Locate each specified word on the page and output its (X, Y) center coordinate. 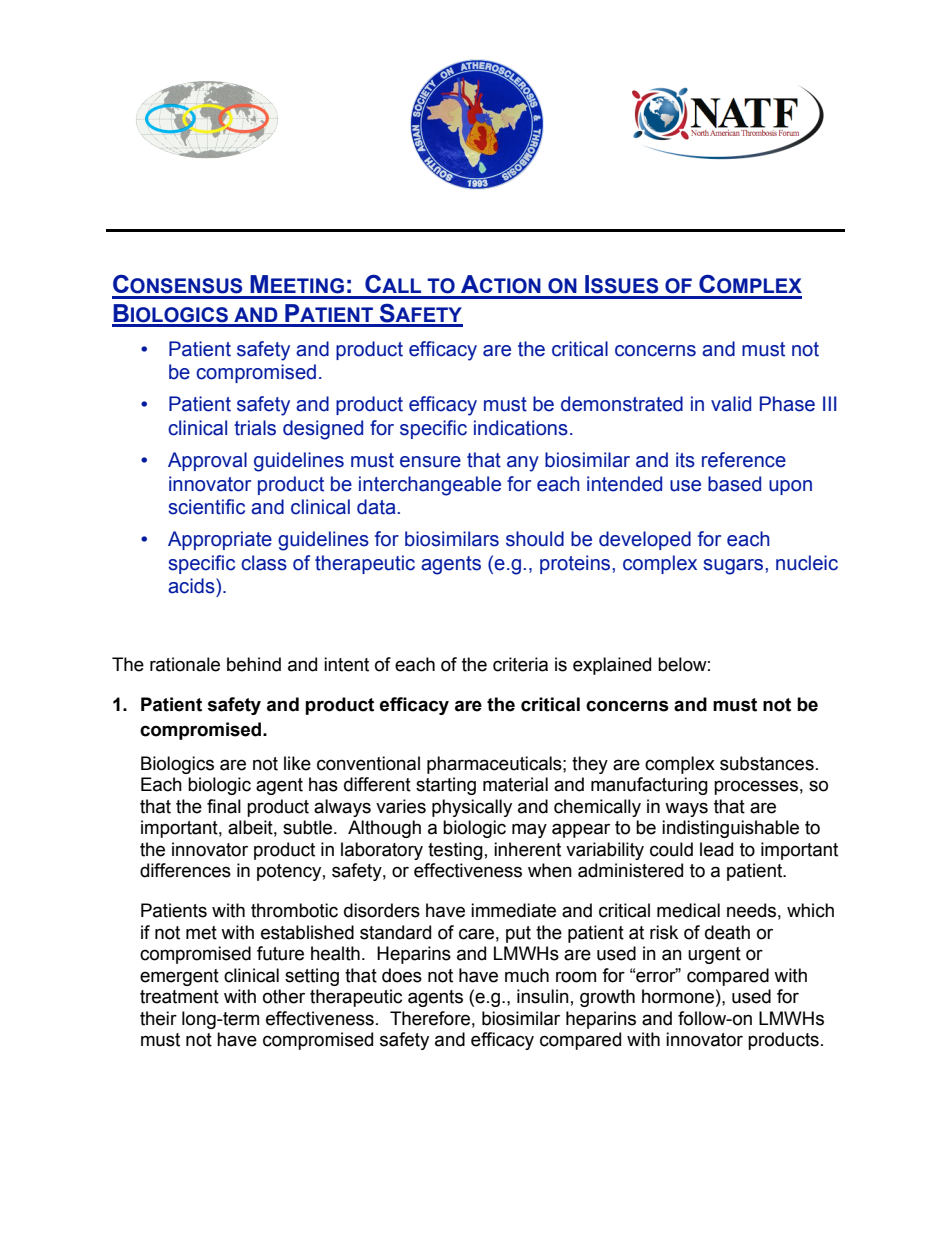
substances (767, 763)
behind (254, 664)
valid (731, 404)
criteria (520, 664)
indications (521, 428)
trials (255, 428)
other (284, 996)
